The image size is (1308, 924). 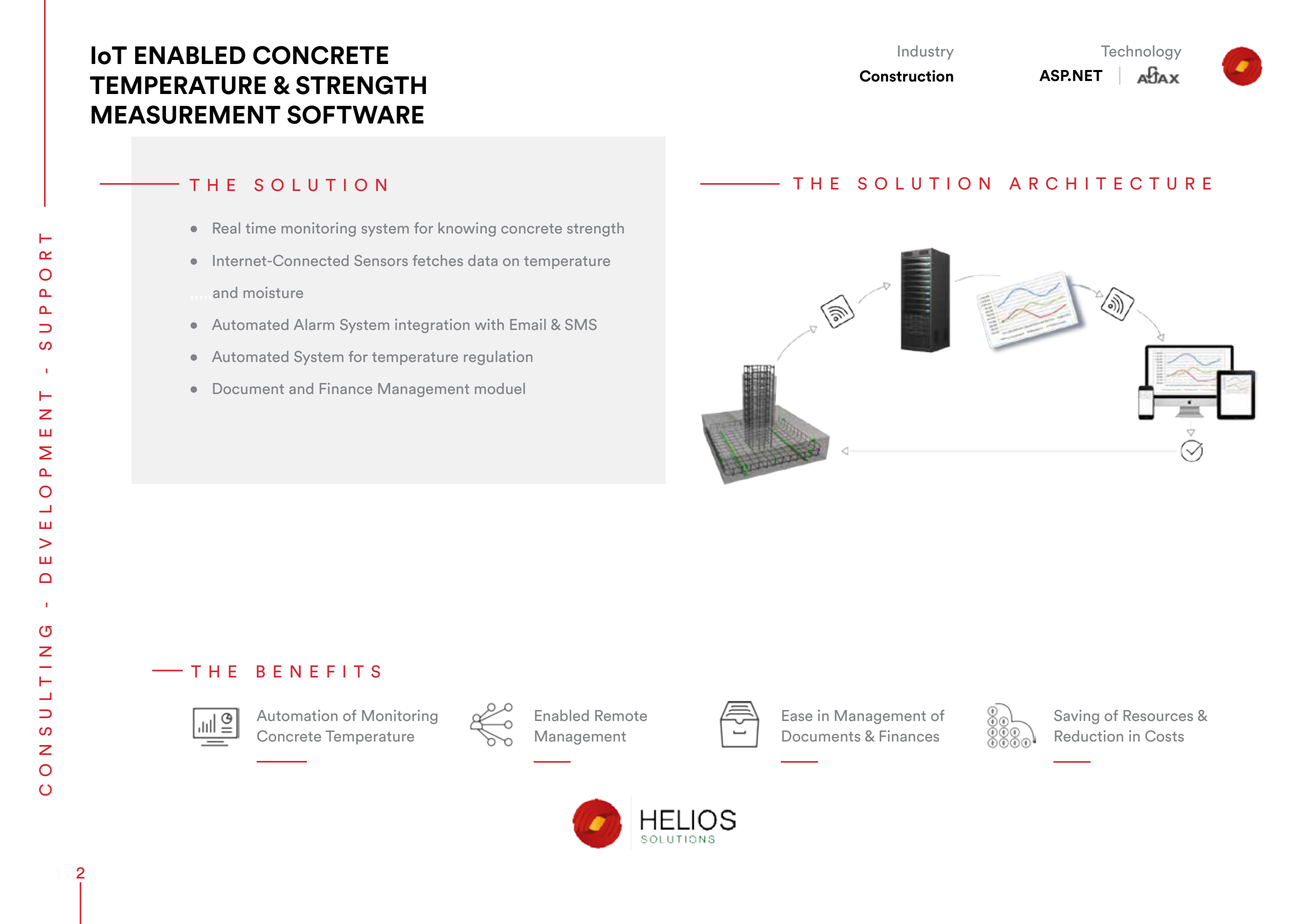 I want to click on Automation, so click(x=297, y=715).
